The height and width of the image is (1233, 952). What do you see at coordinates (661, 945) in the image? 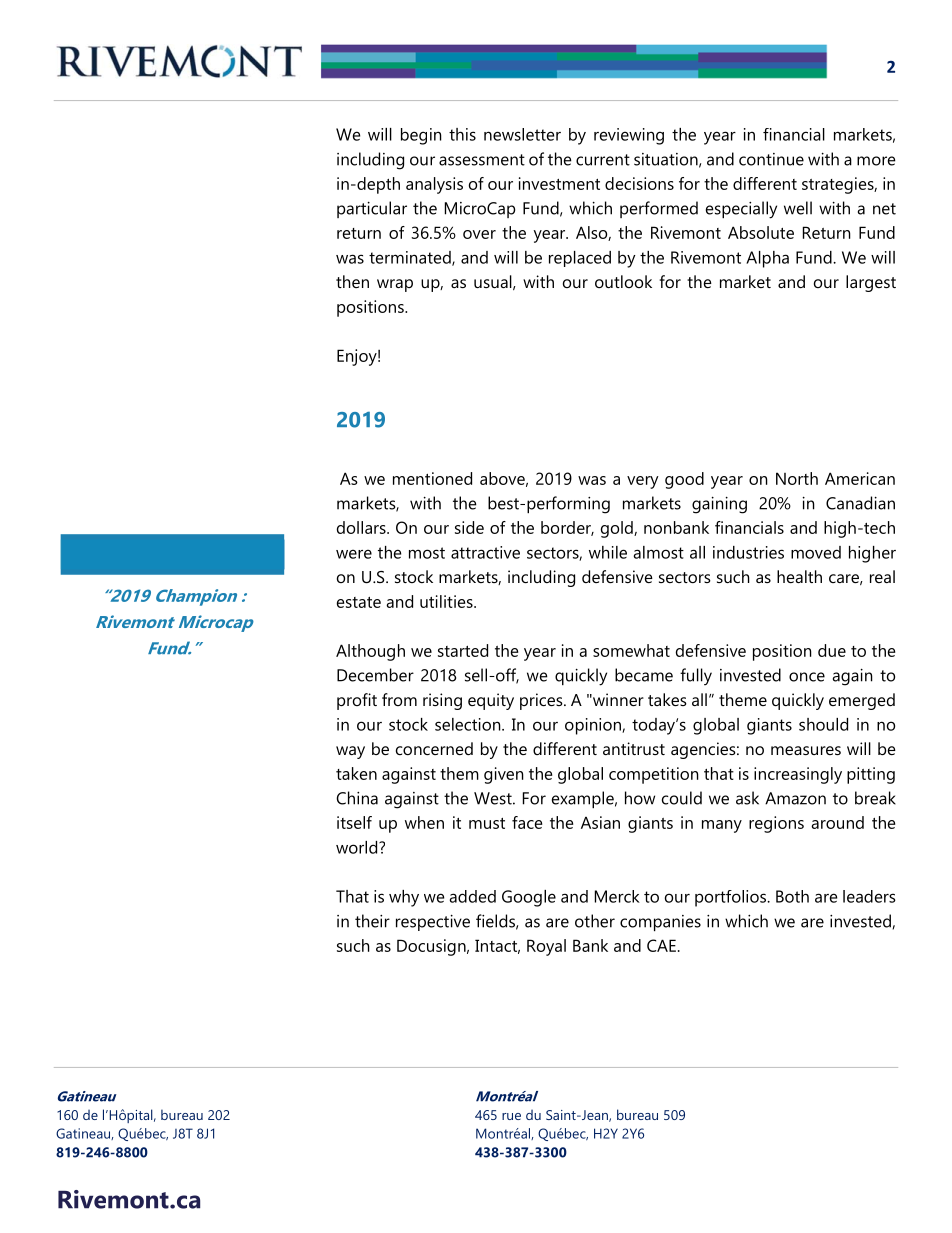
I see `CAE` at bounding box center [661, 945].
